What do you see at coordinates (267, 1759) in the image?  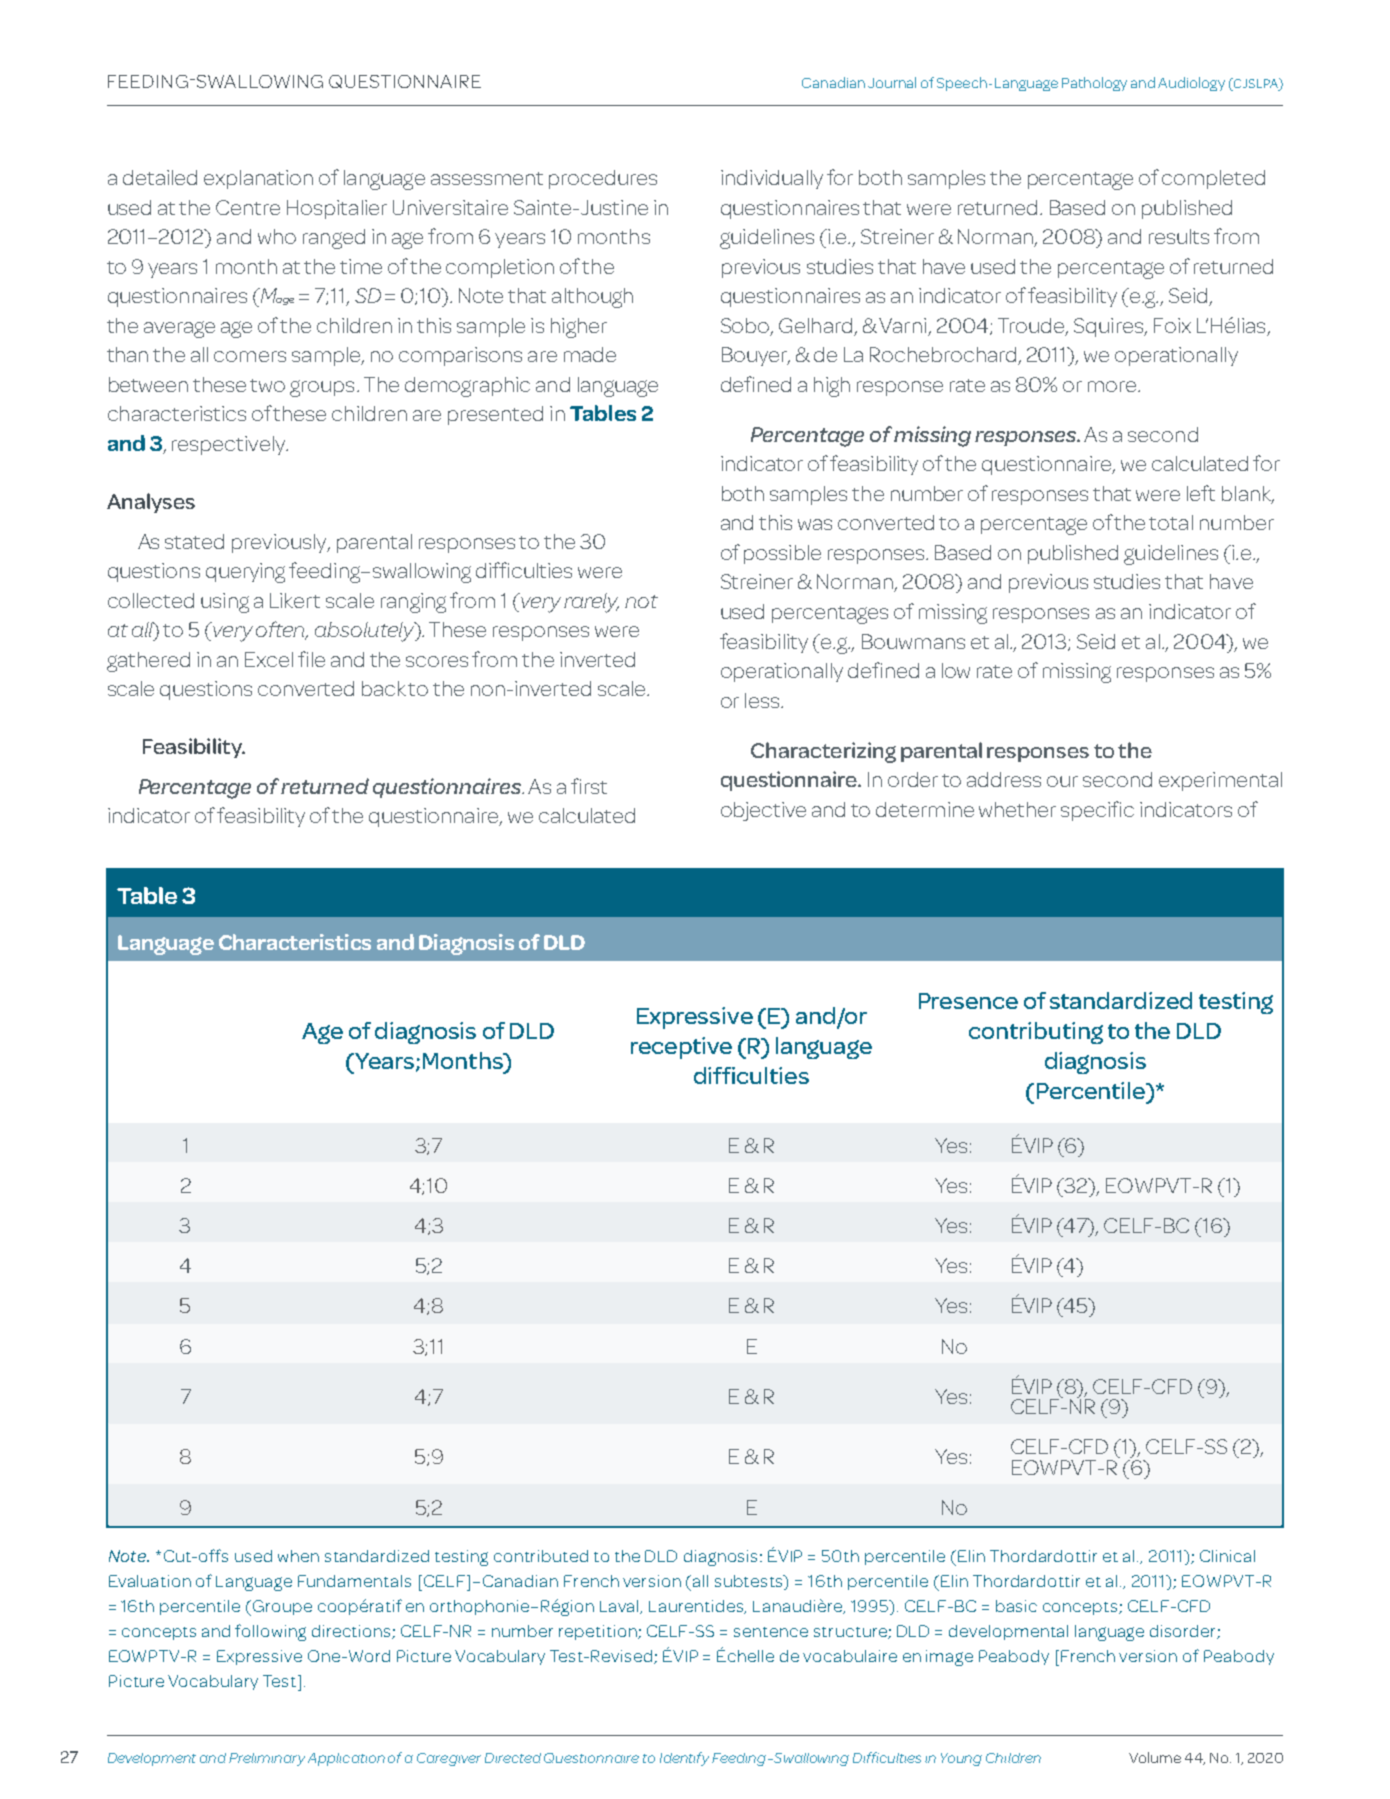 I see `Preliminary` at bounding box center [267, 1759].
